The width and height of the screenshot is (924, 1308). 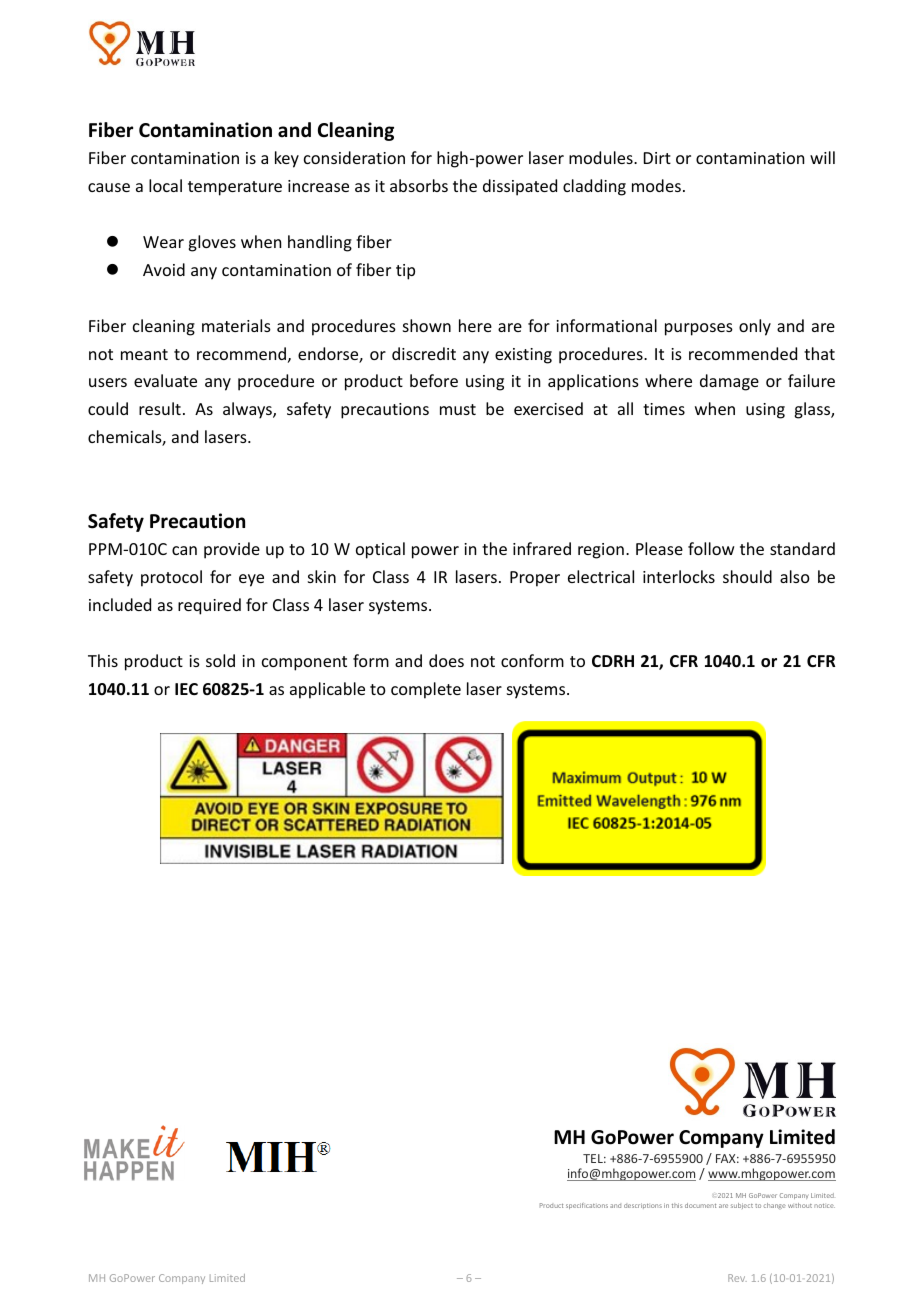 I want to click on modes, so click(x=656, y=185).
